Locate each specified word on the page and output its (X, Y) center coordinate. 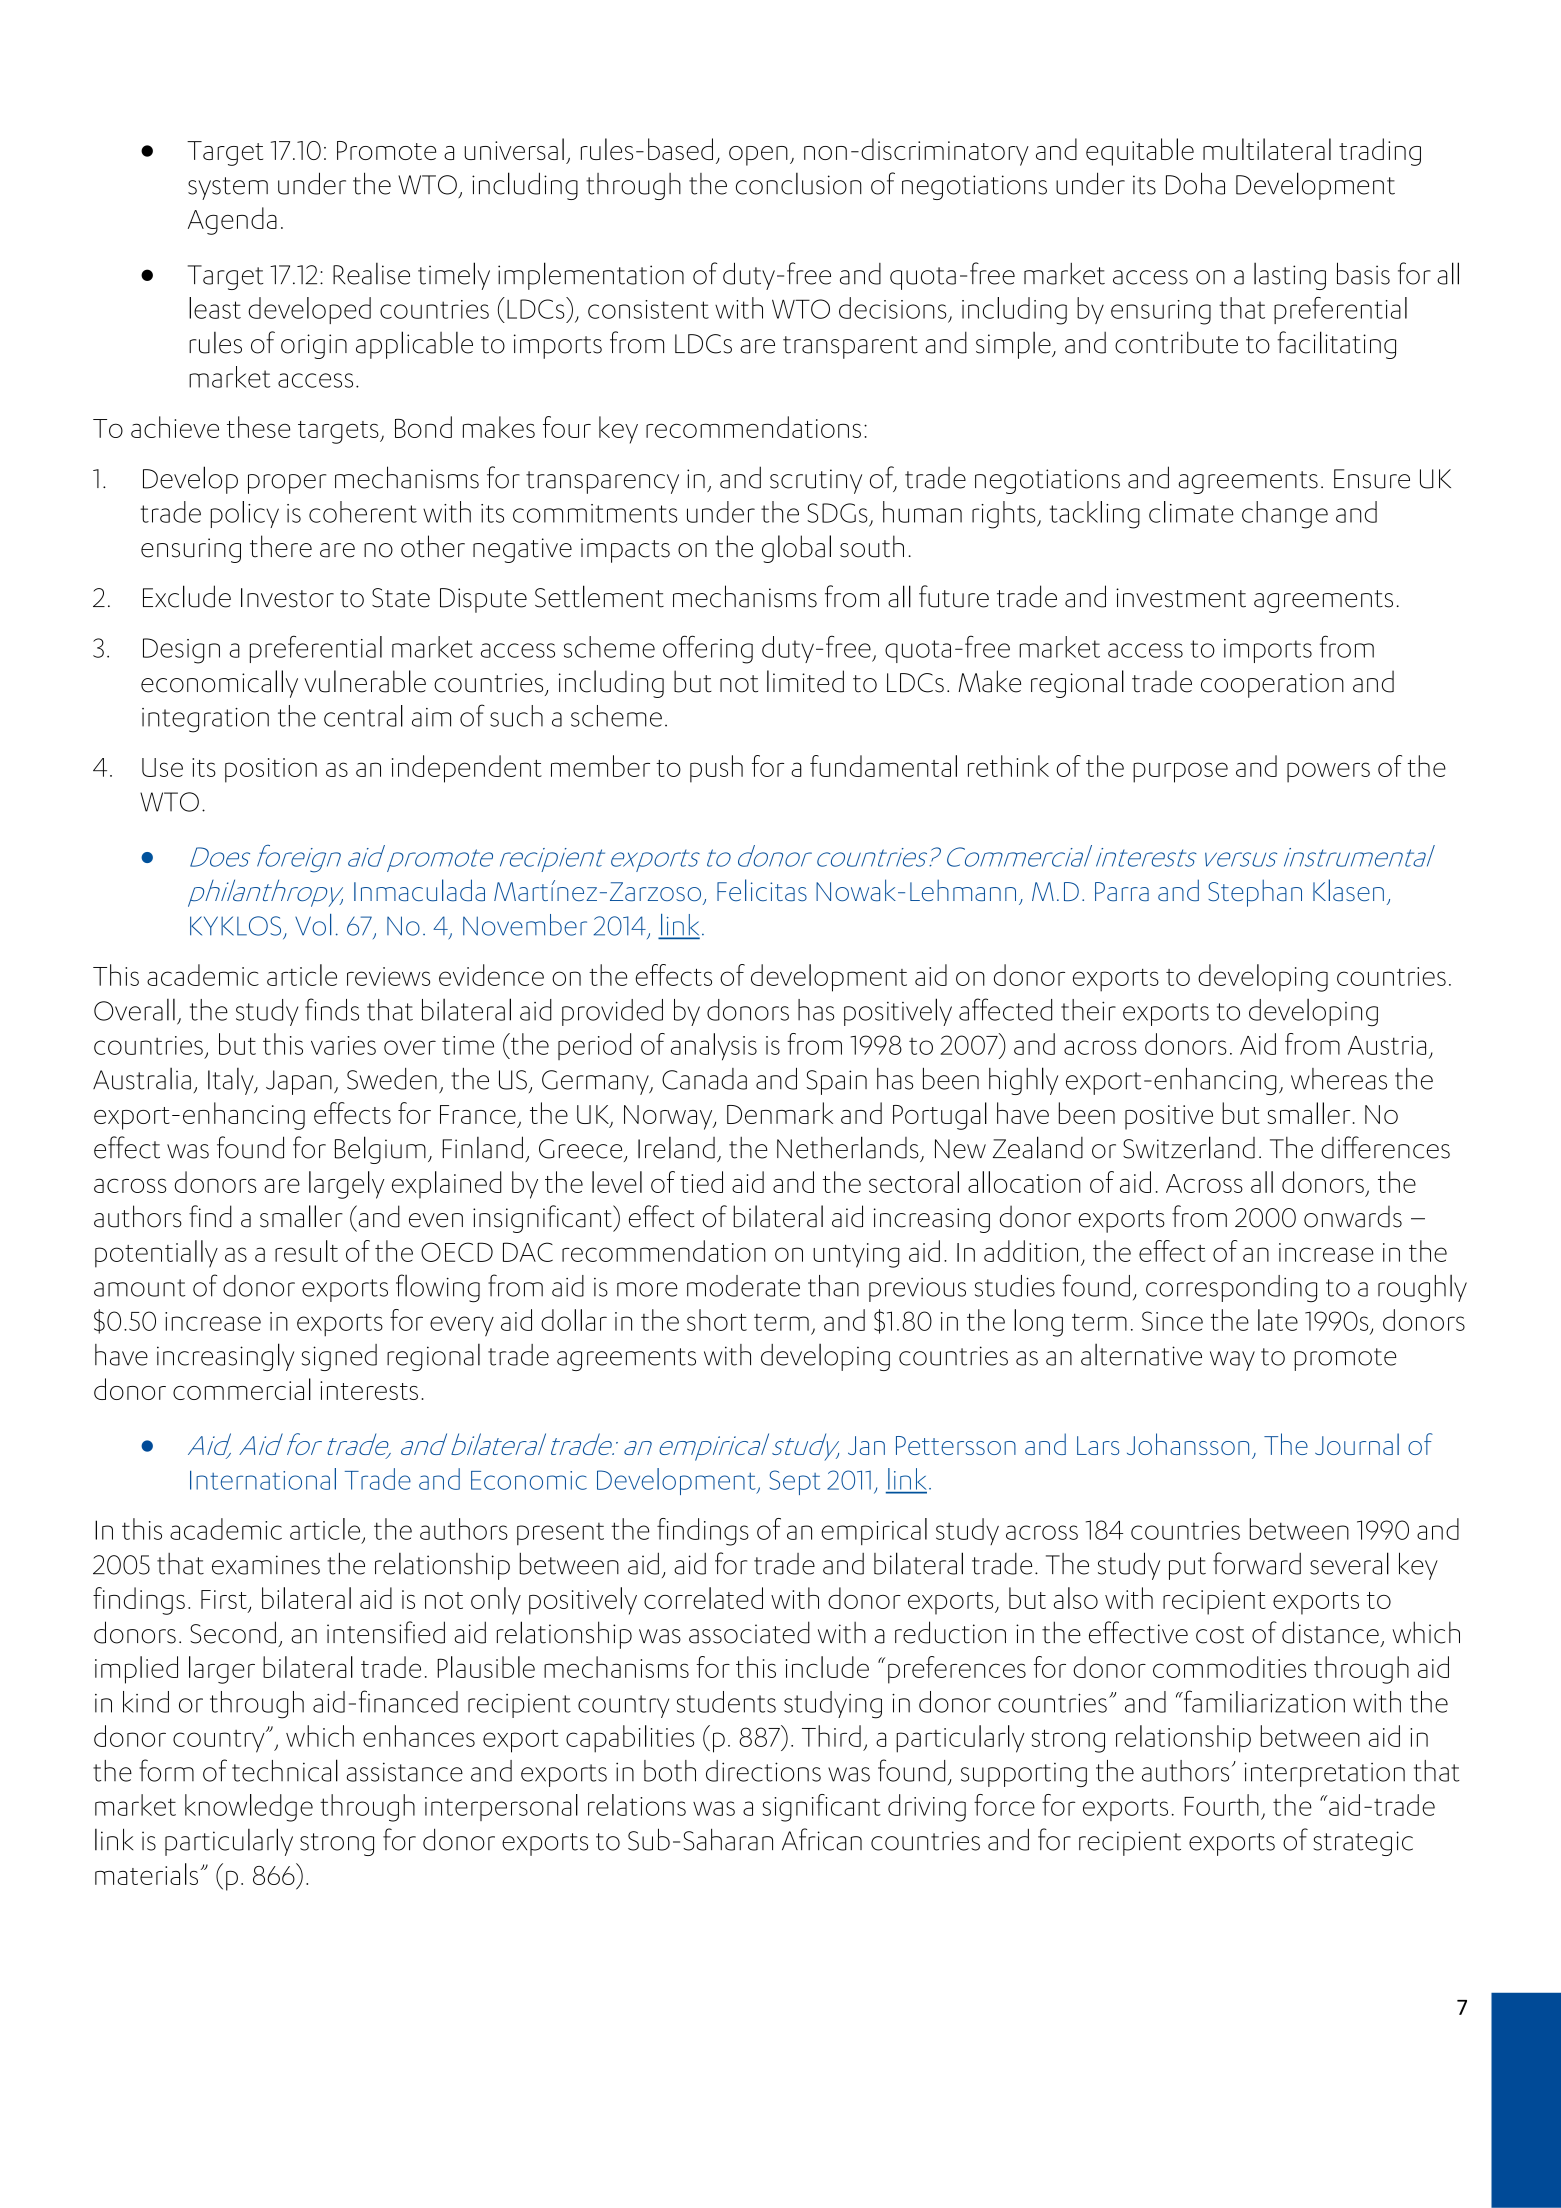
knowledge (249, 1808)
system (228, 188)
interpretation (1324, 1774)
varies (343, 1045)
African (822, 1839)
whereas (1339, 1079)
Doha (1195, 183)
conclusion (799, 184)
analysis (714, 1047)
